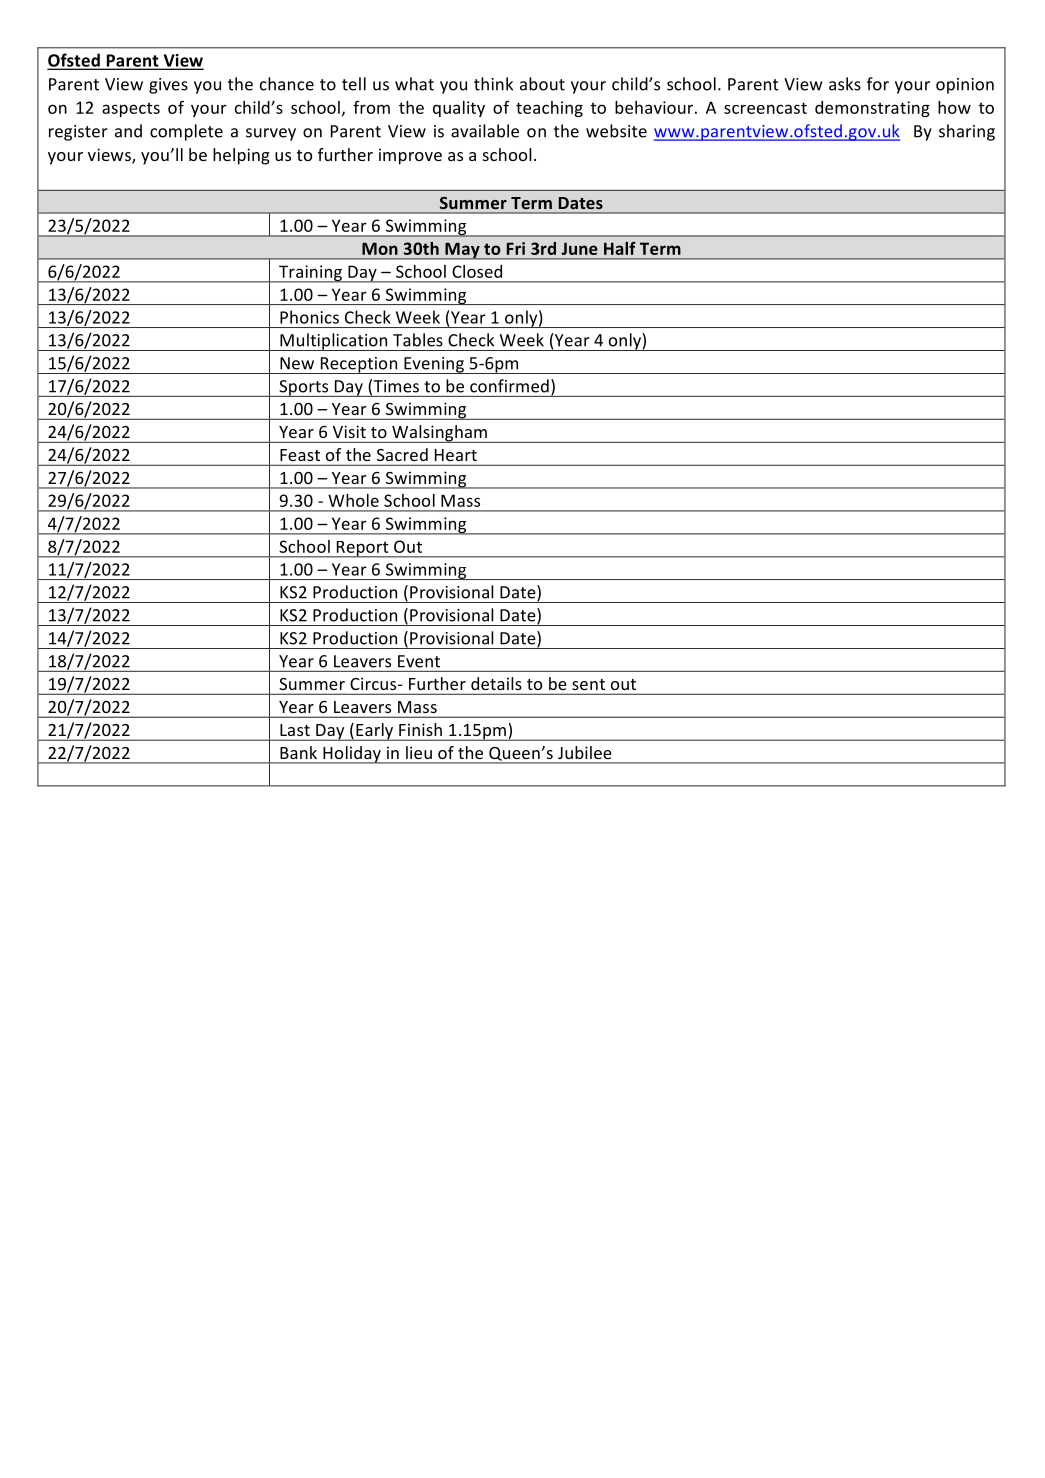 The image size is (1045, 1478). I want to click on demonstrating, so click(872, 109).
